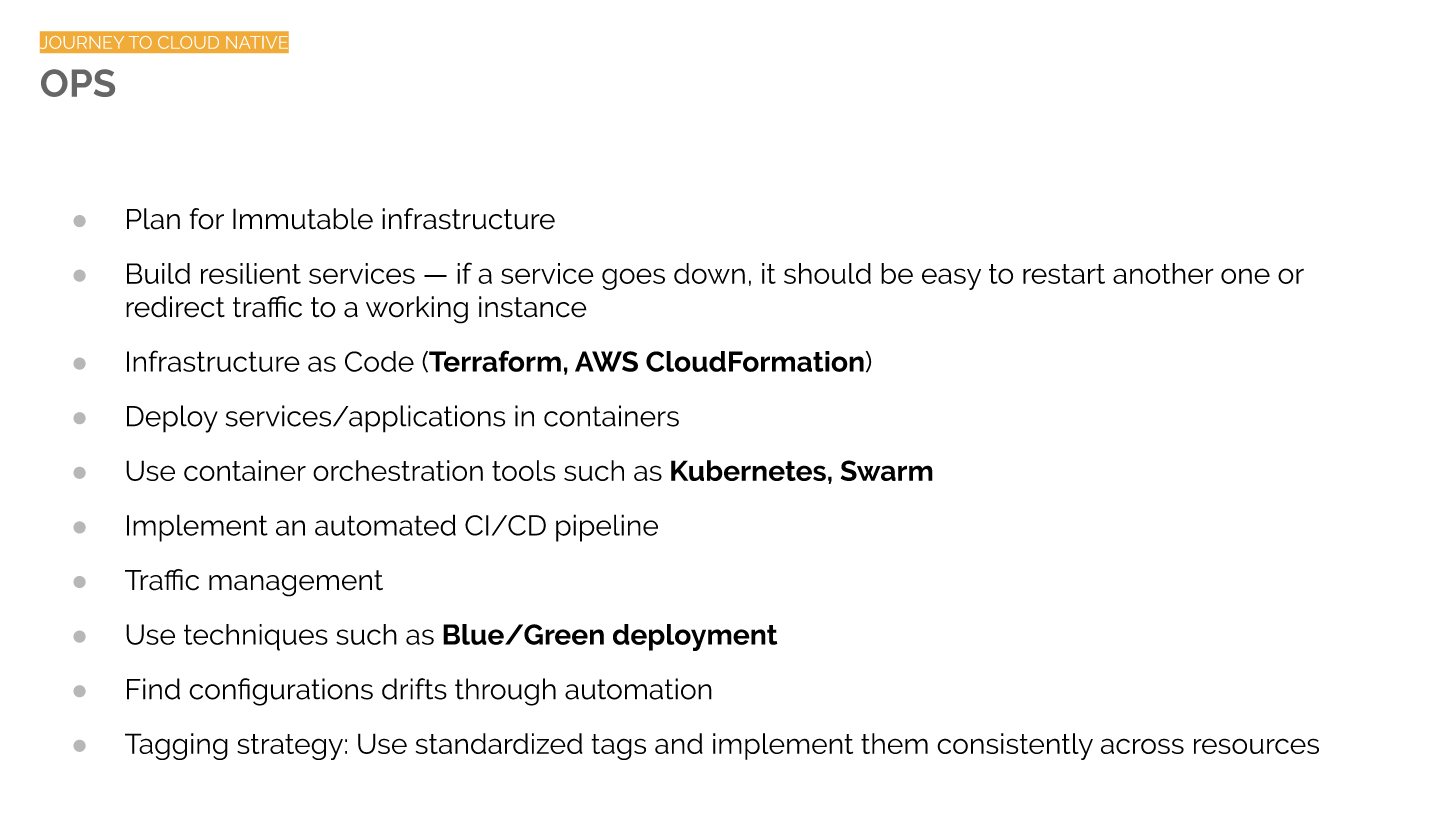 The image size is (1456, 819). What do you see at coordinates (78, 83) in the screenshot?
I see `OPS` at bounding box center [78, 83].
